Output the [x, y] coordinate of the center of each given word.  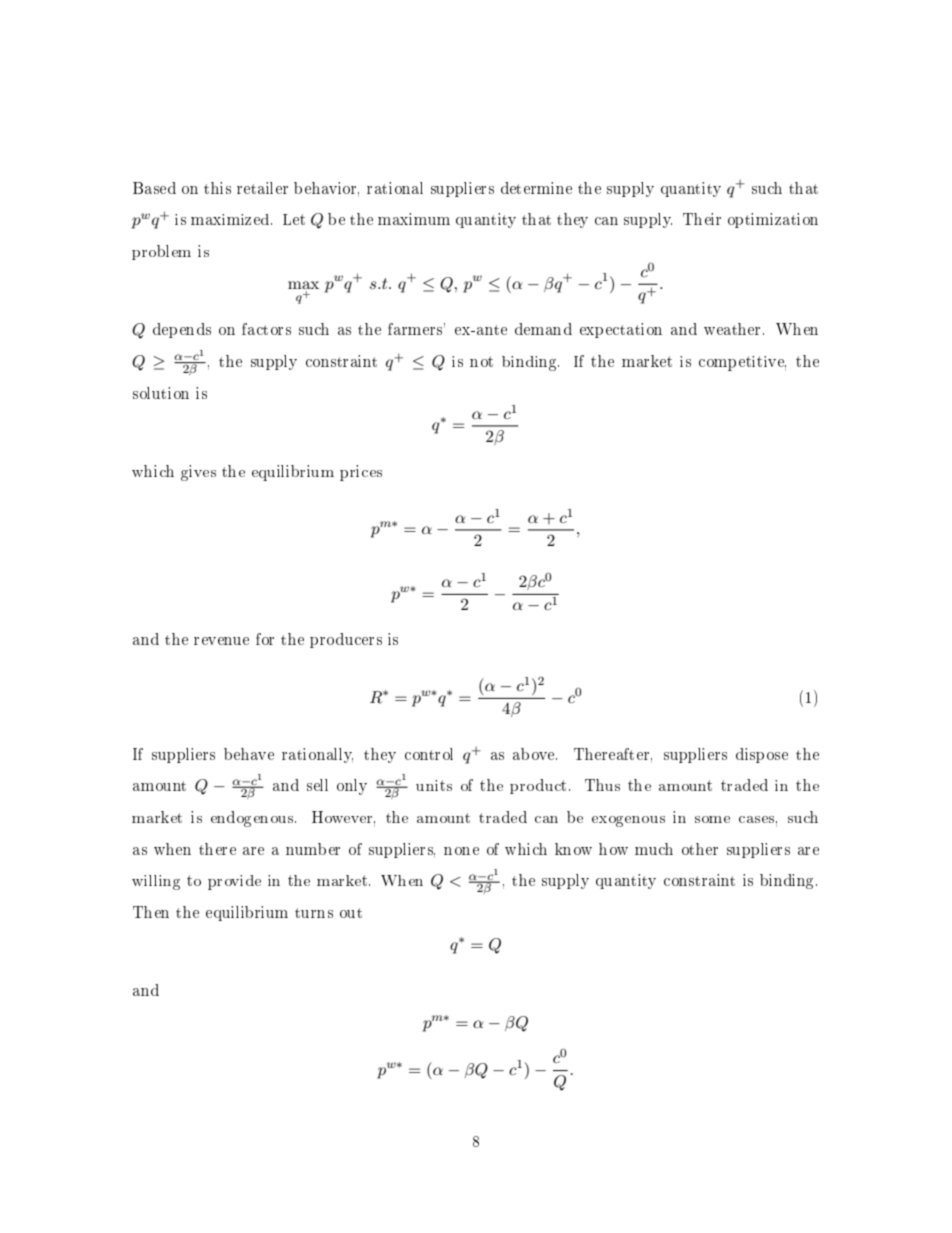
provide [234, 882]
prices [361, 473]
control [429, 754]
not [481, 361]
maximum [414, 219]
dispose [762, 755]
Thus [602, 785]
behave [249, 754]
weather [734, 329]
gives [198, 473]
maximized [231, 219]
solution [161, 393]
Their [702, 219]
